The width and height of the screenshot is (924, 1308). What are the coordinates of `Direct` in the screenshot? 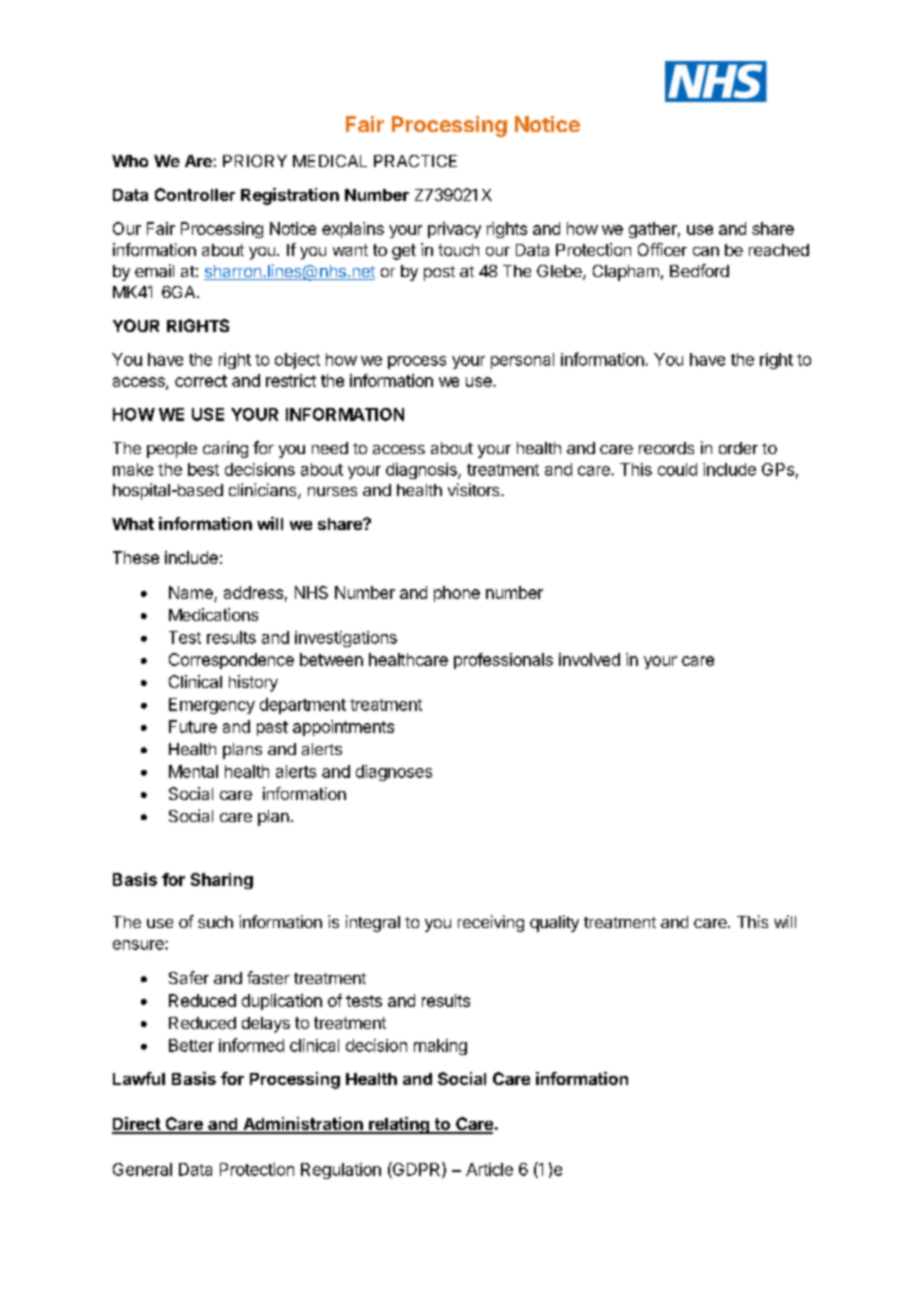 It's located at (137, 1125).
